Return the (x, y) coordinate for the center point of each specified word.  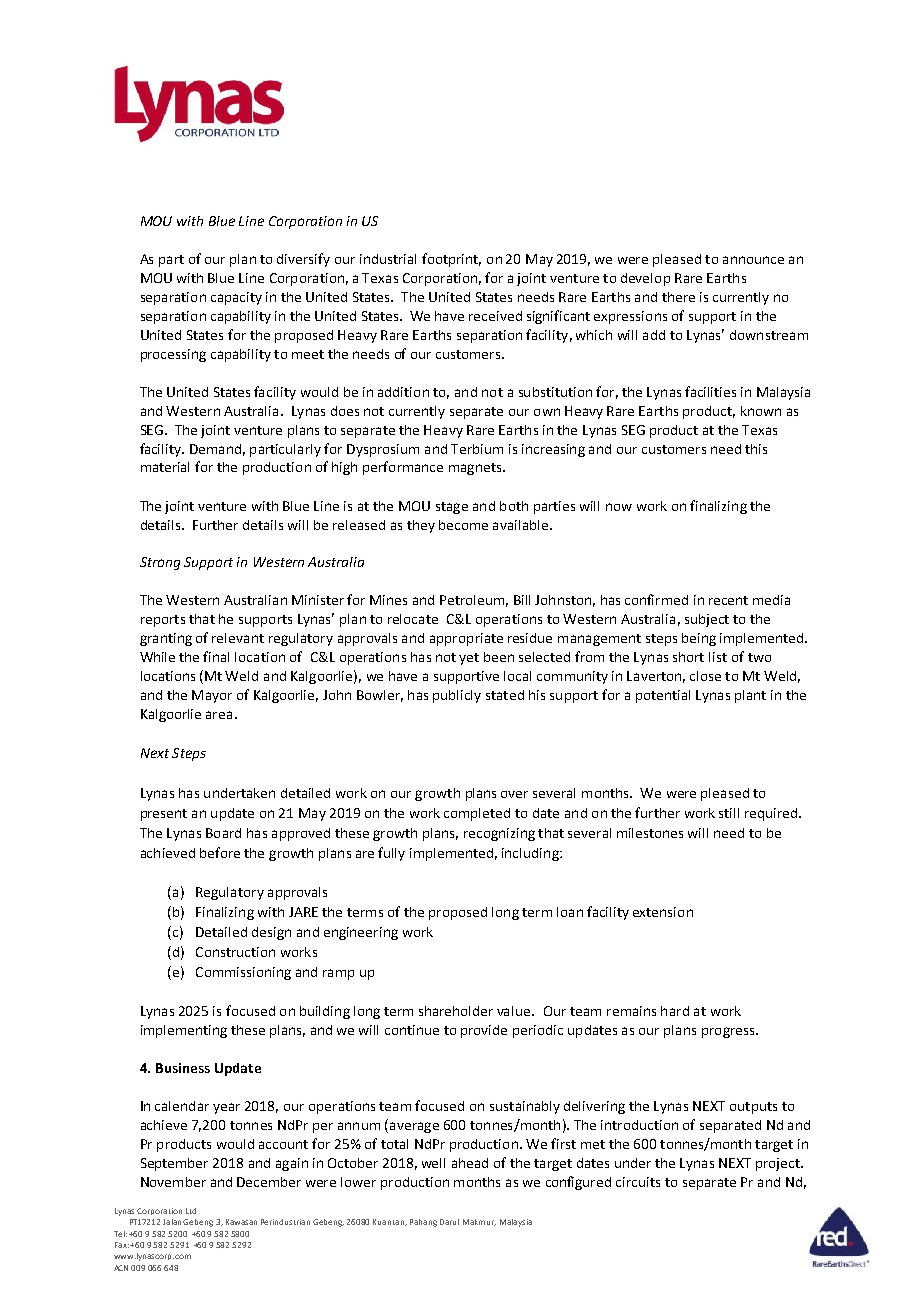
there (678, 297)
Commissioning (243, 973)
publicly (457, 696)
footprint (451, 260)
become (463, 525)
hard (675, 1011)
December (269, 1182)
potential (663, 696)
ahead (470, 1163)
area (219, 715)
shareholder (456, 1011)
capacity (236, 298)
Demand (215, 449)
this (756, 449)
